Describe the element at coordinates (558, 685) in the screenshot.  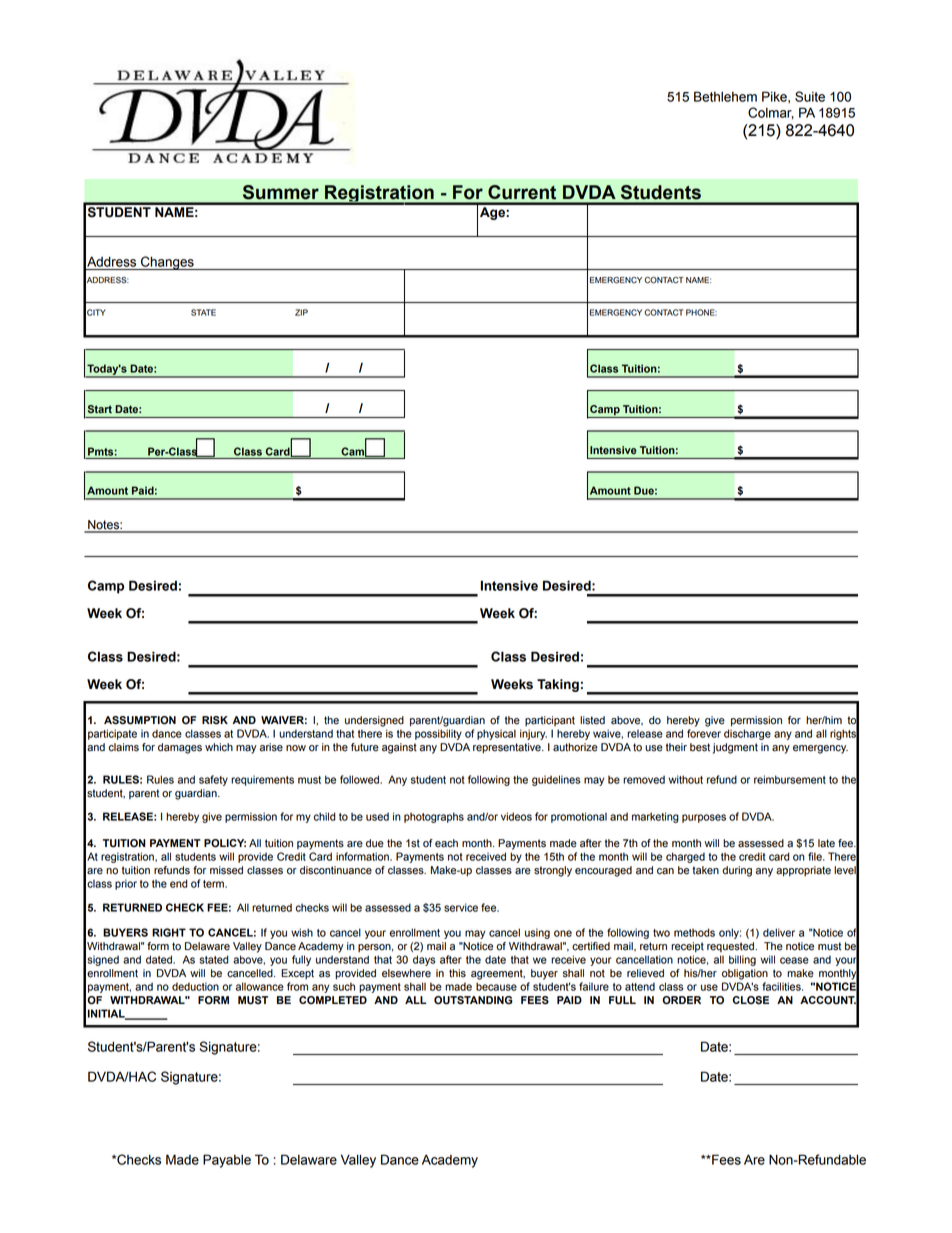
I see `Taking` at that location.
